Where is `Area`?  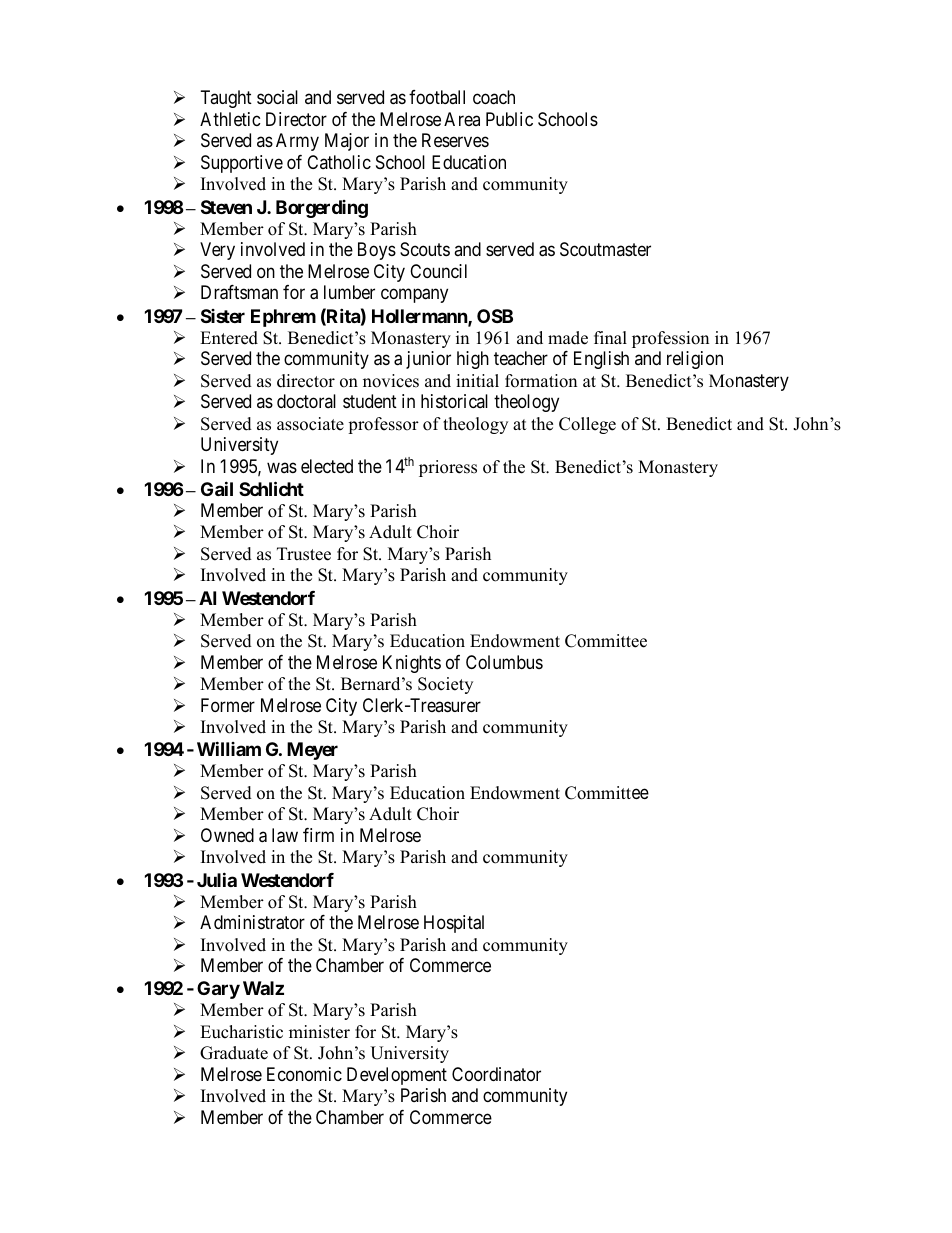 Area is located at coordinates (462, 119).
